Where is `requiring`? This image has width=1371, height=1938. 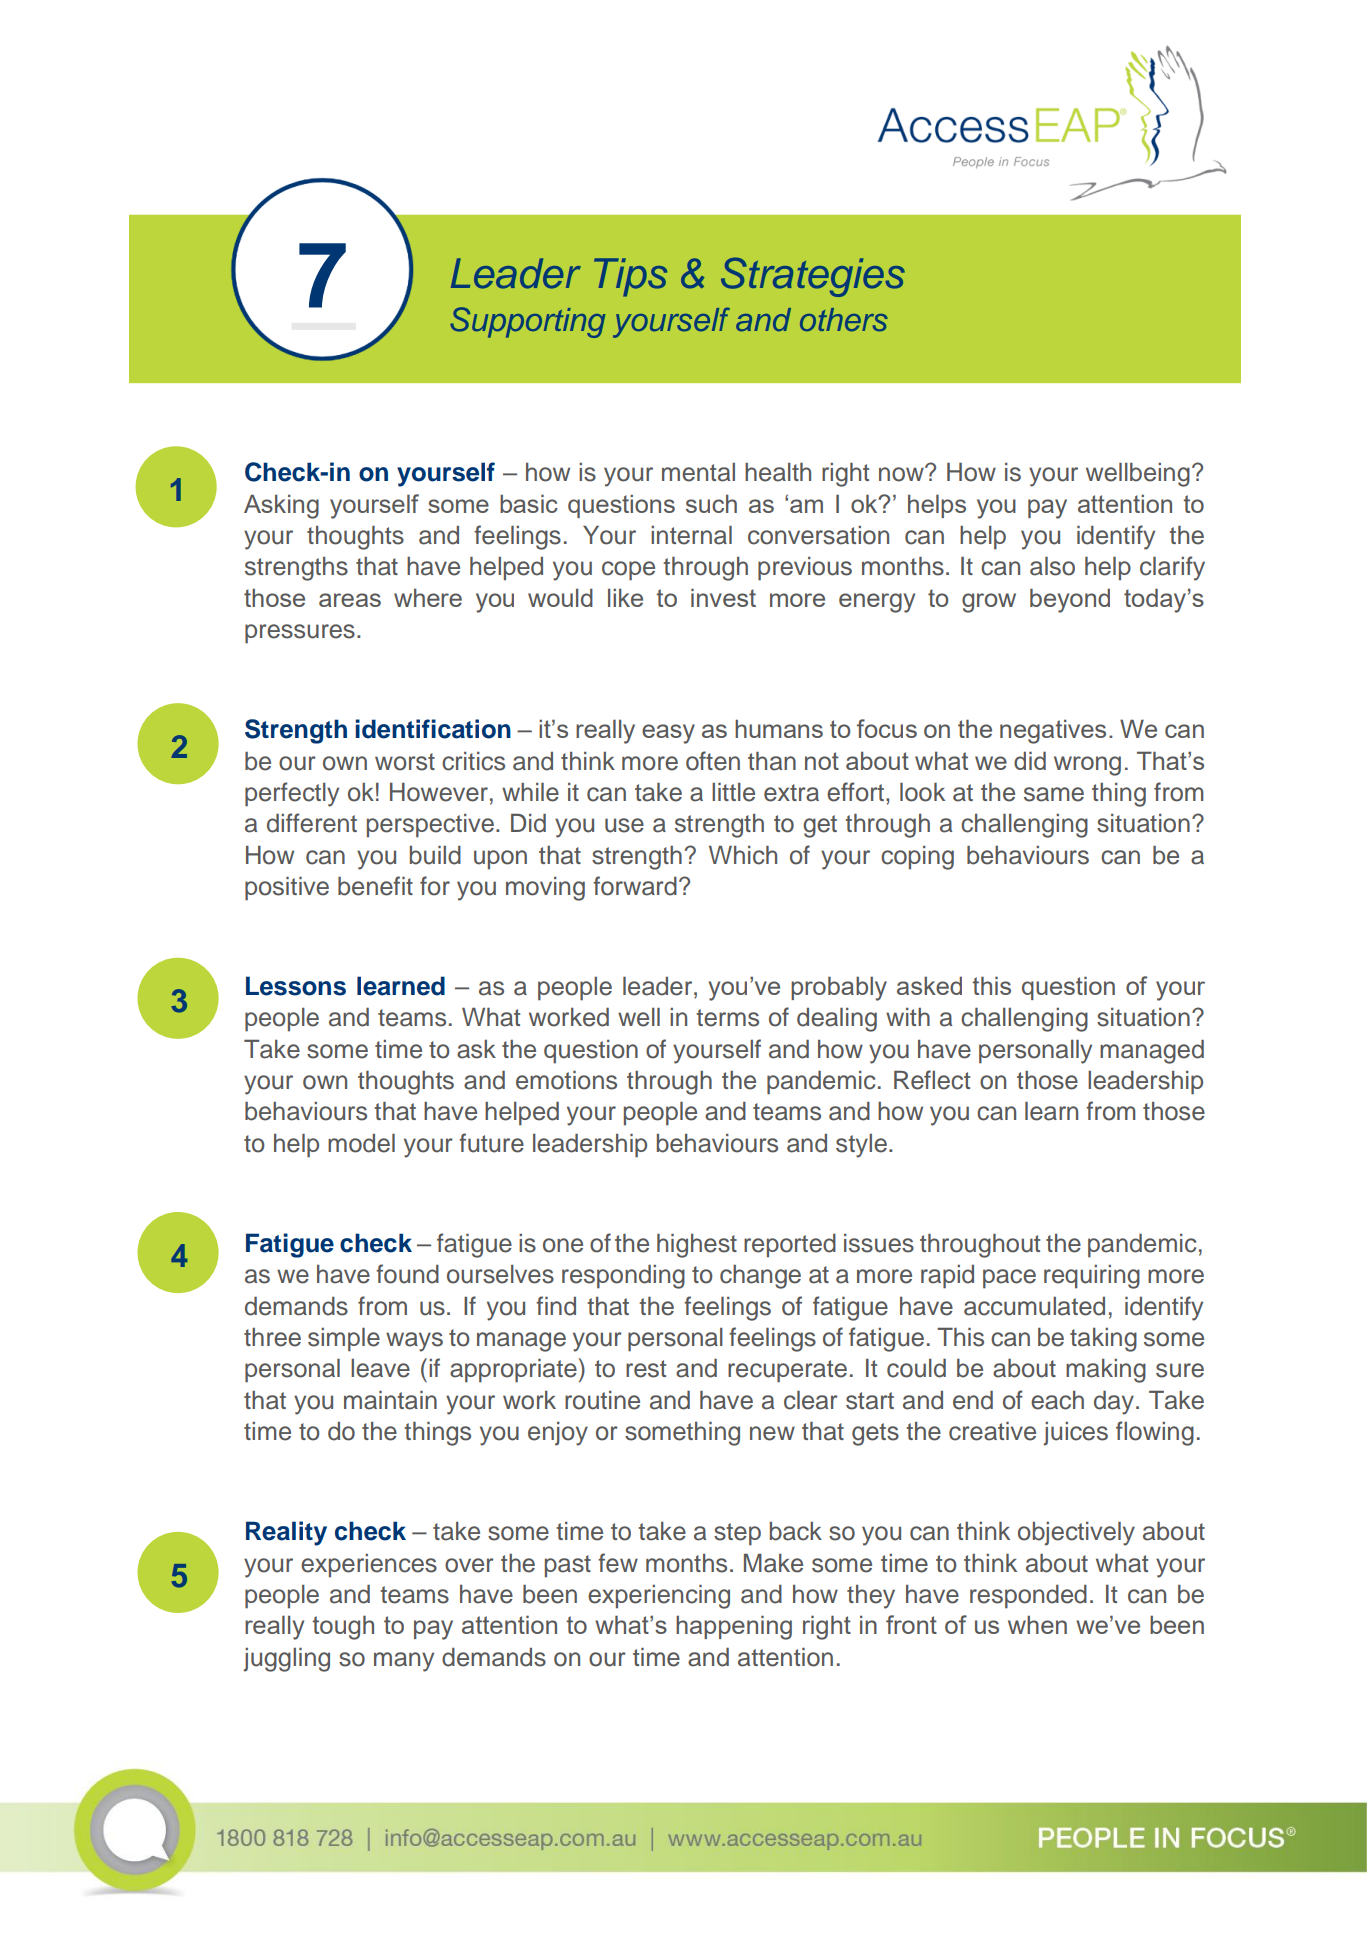
requiring is located at coordinates (1092, 1277).
